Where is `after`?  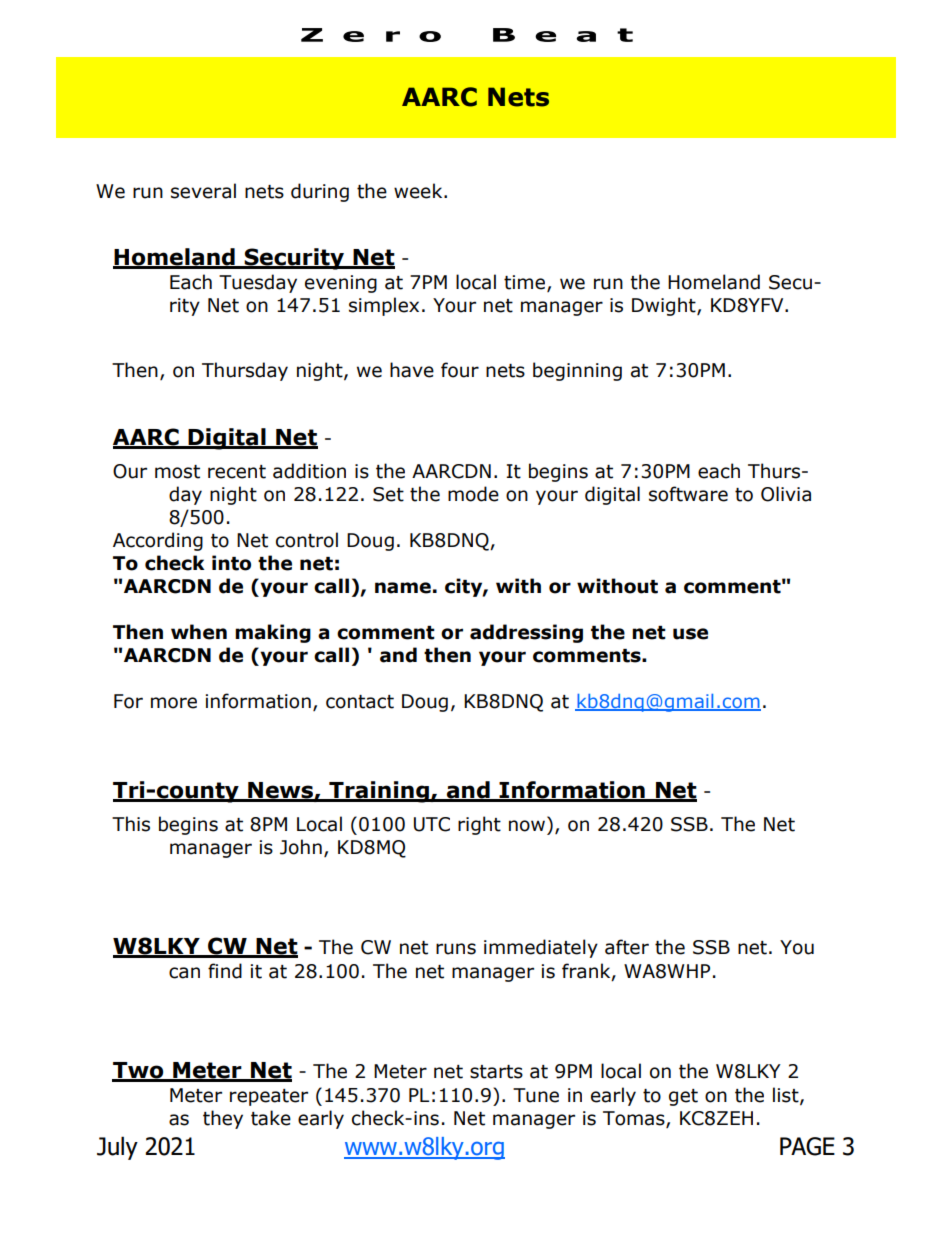 after is located at coordinates (627, 947).
